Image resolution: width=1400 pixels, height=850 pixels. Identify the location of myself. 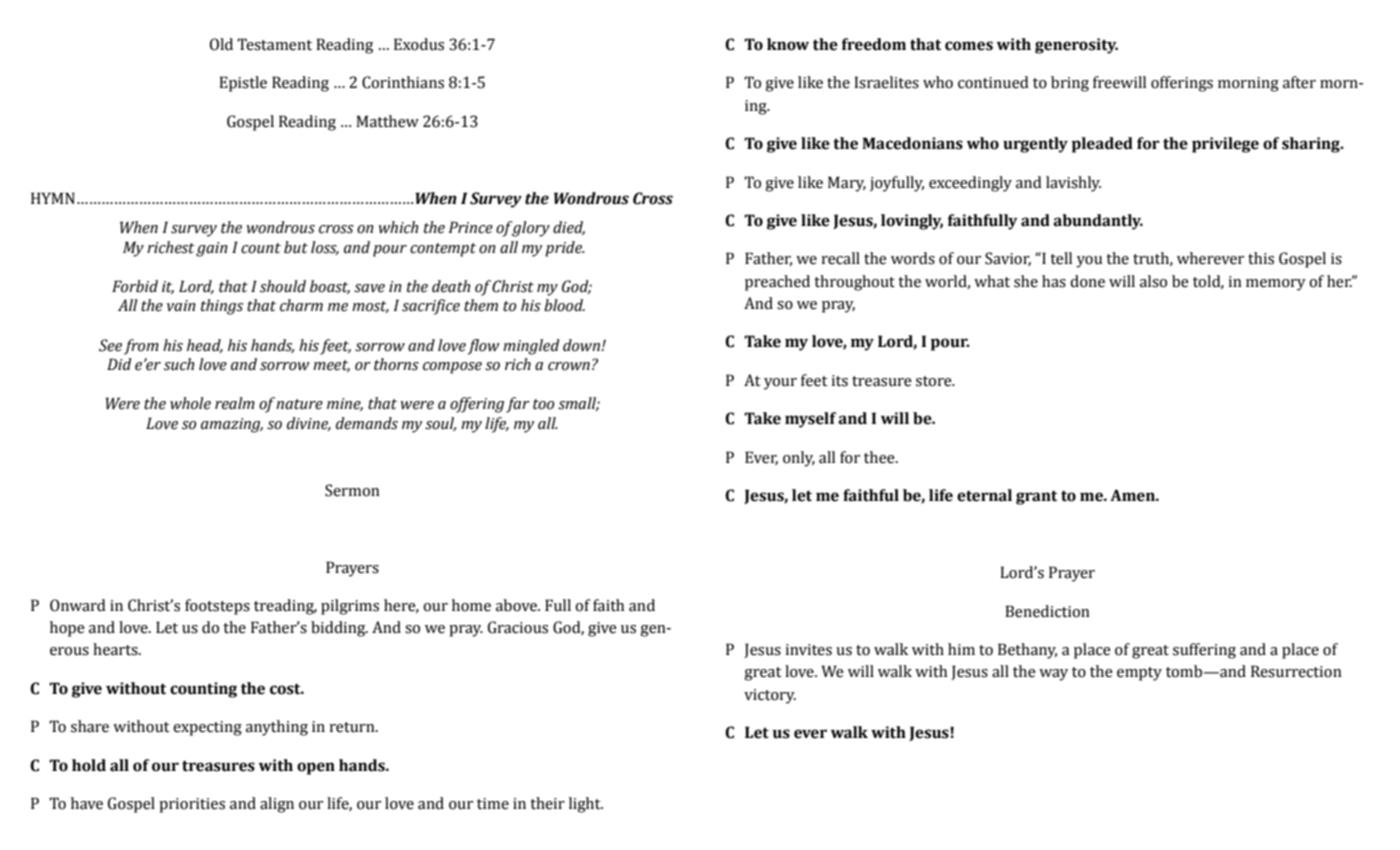
(810, 420).
